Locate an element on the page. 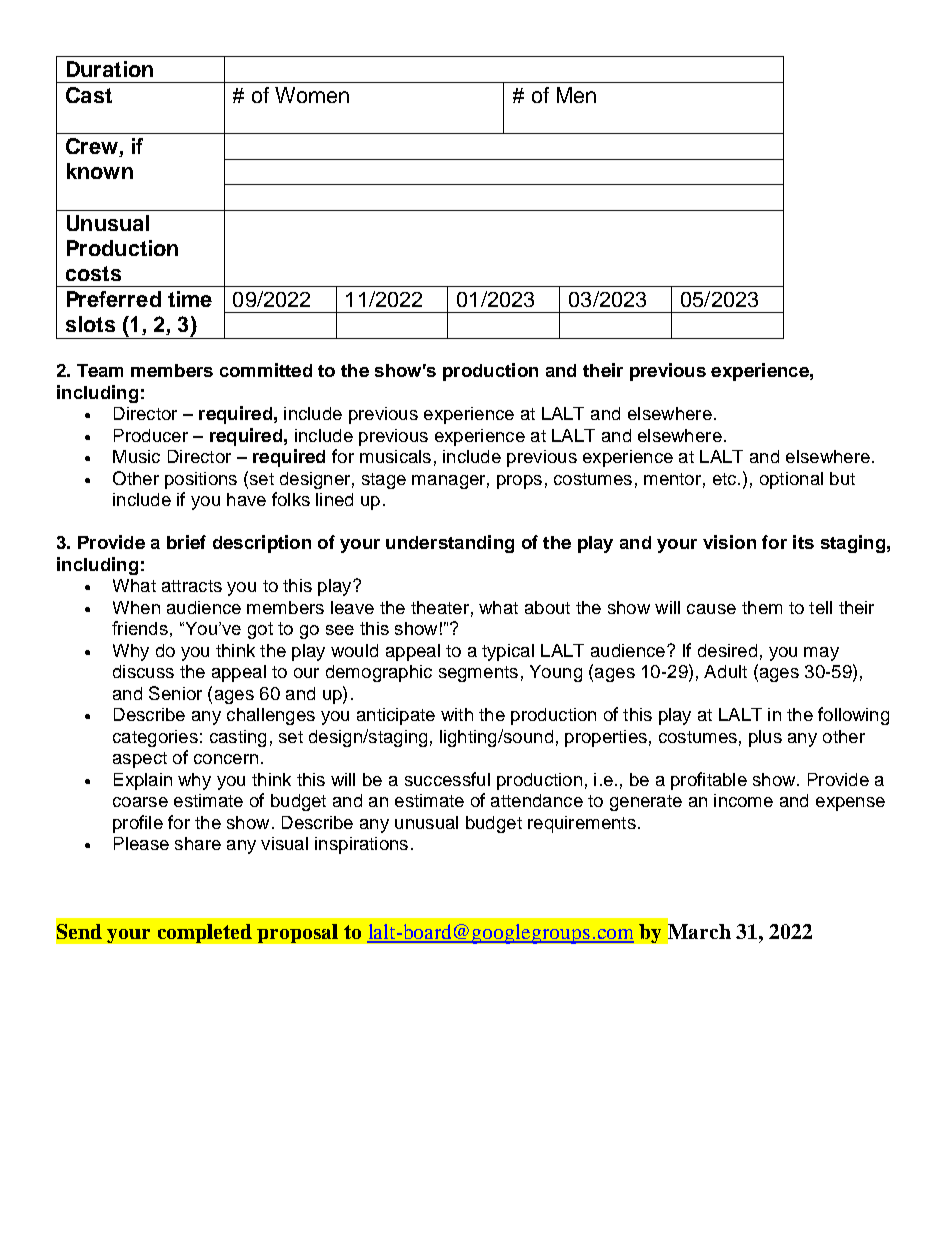 The height and width of the image is (1233, 952). completed is located at coordinates (205, 933).
